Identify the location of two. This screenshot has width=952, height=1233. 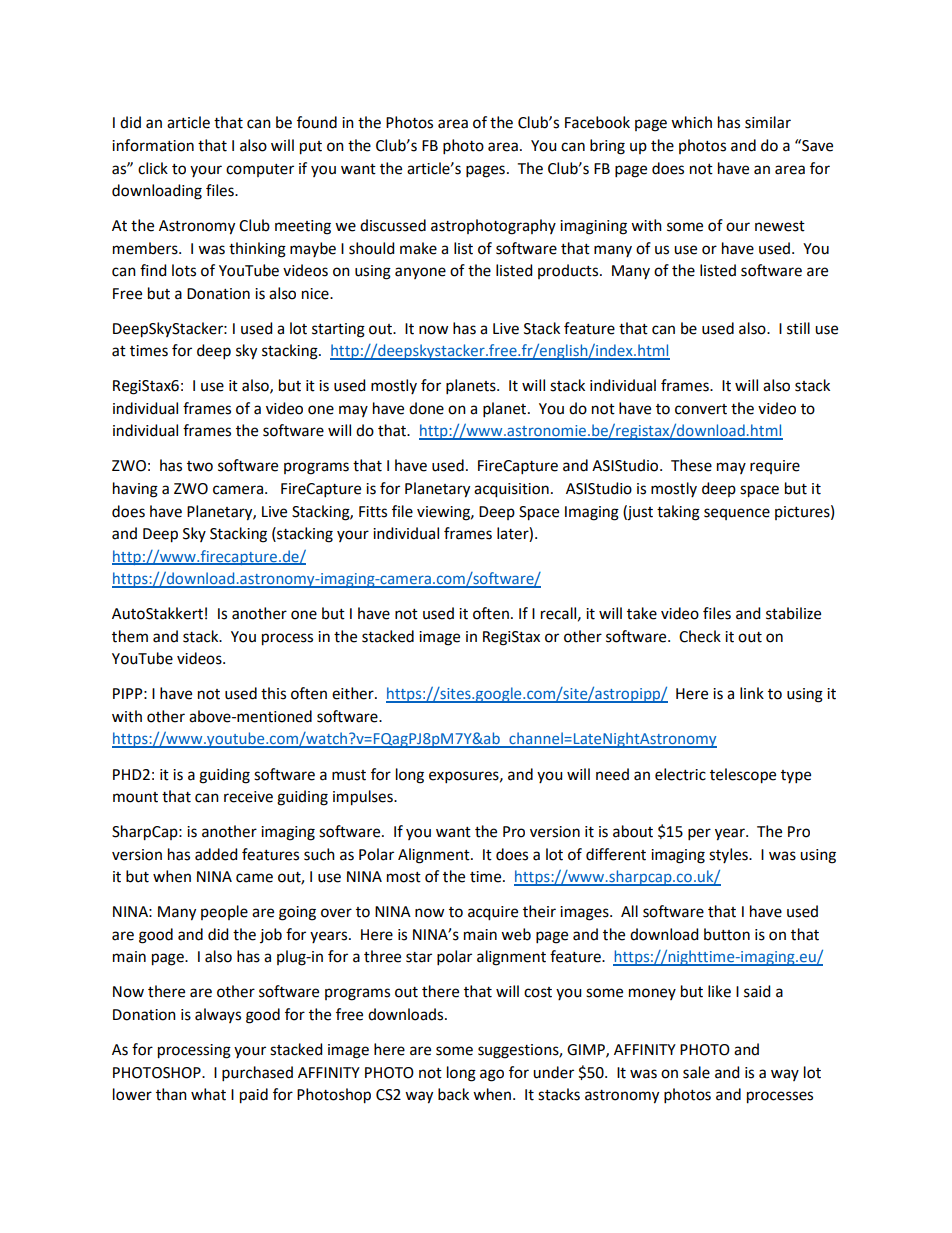
(200, 466).
